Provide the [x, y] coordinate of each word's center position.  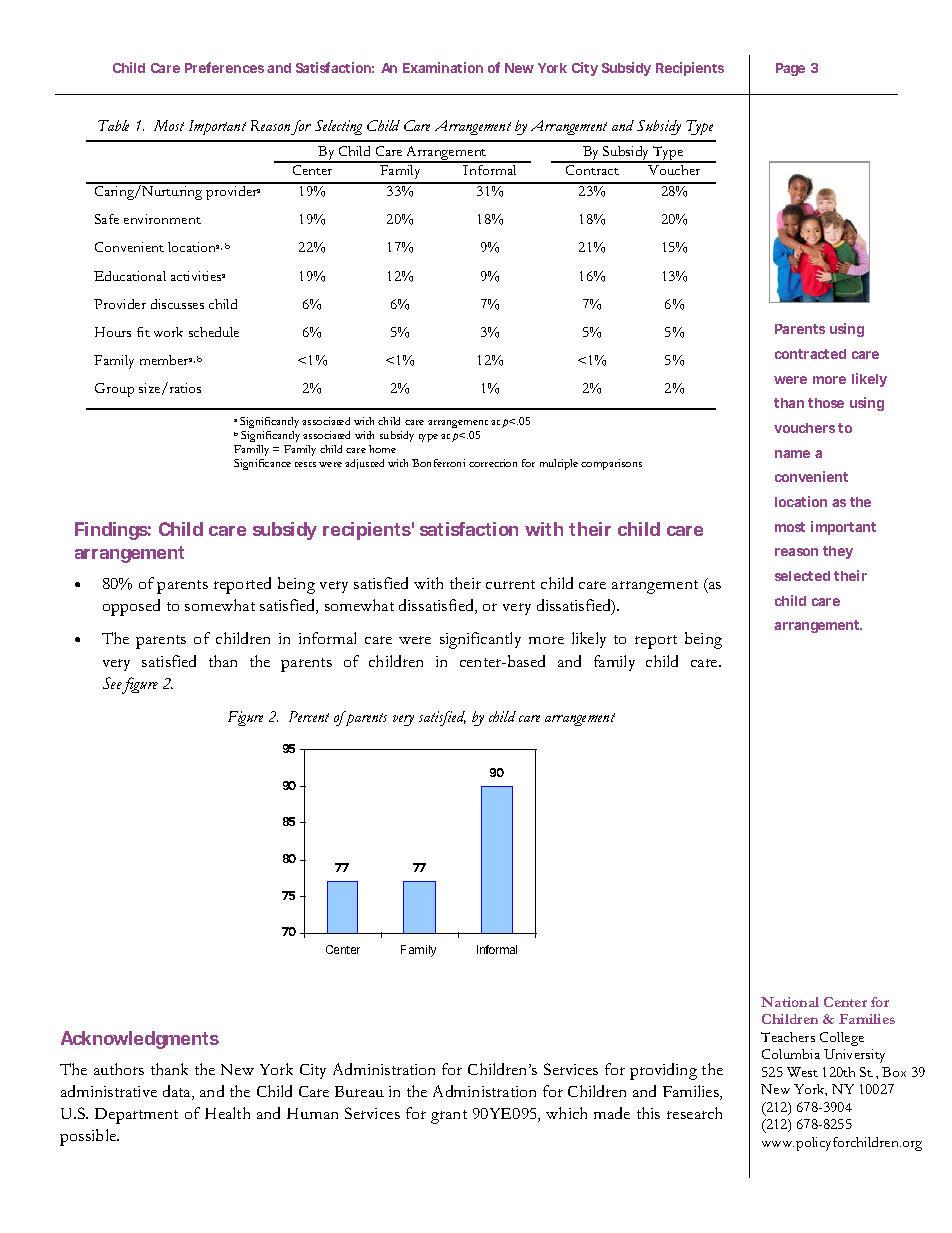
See [112, 683]
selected [802, 576]
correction [493, 463]
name [792, 454]
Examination [443, 67]
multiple [559, 464]
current [510, 584]
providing [663, 1071]
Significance [262, 464]
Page [790, 69]
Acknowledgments [140, 1040]
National [790, 1002]
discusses [177, 304]
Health [227, 1113]
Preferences [224, 67]
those [826, 403]
